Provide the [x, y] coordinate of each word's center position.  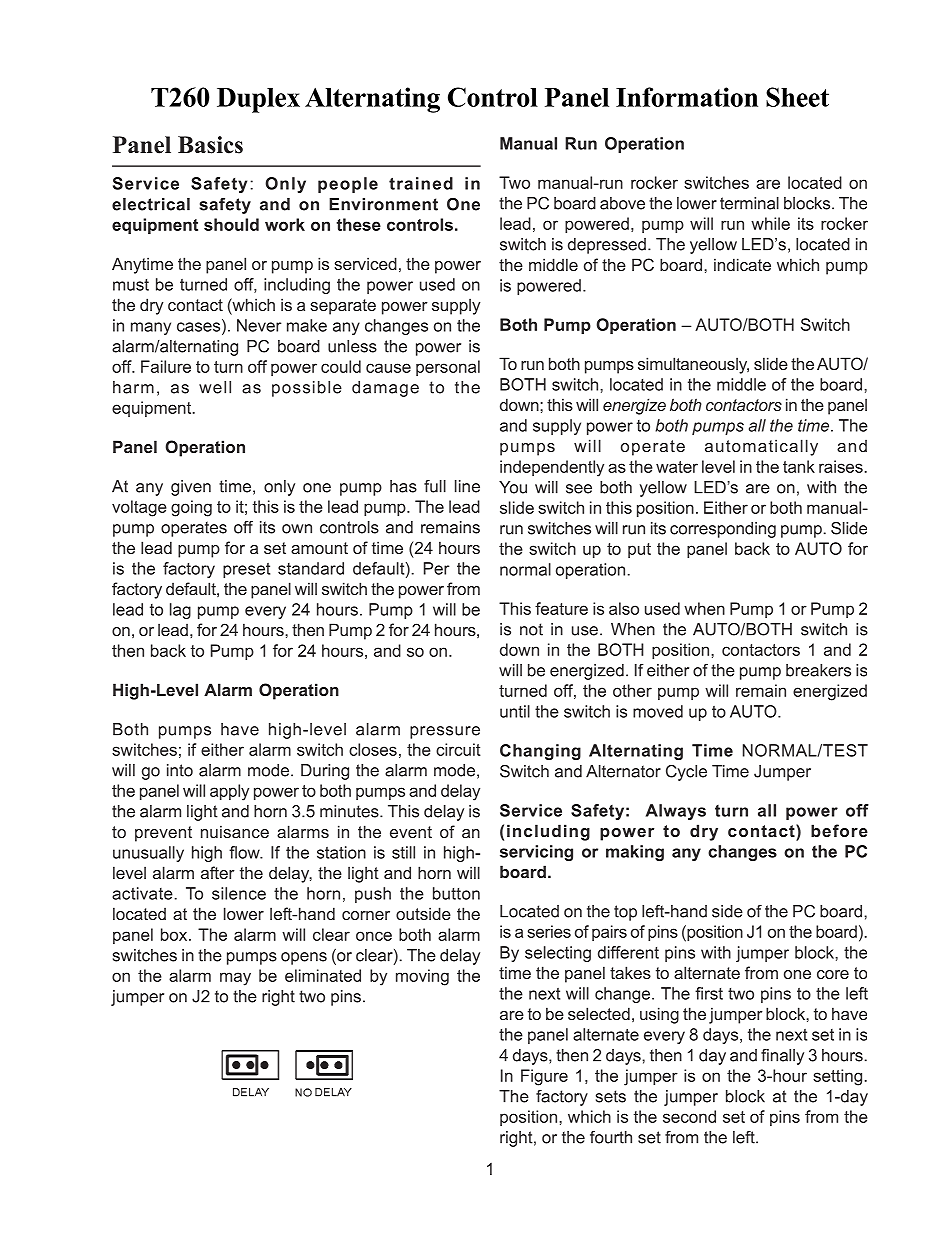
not [531, 629]
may [235, 979]
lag [180, 611]
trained [421, 183]
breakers [818, 670]
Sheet [797, 97]
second [689, 1116]
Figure [544, 1077]
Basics [210, 145]
